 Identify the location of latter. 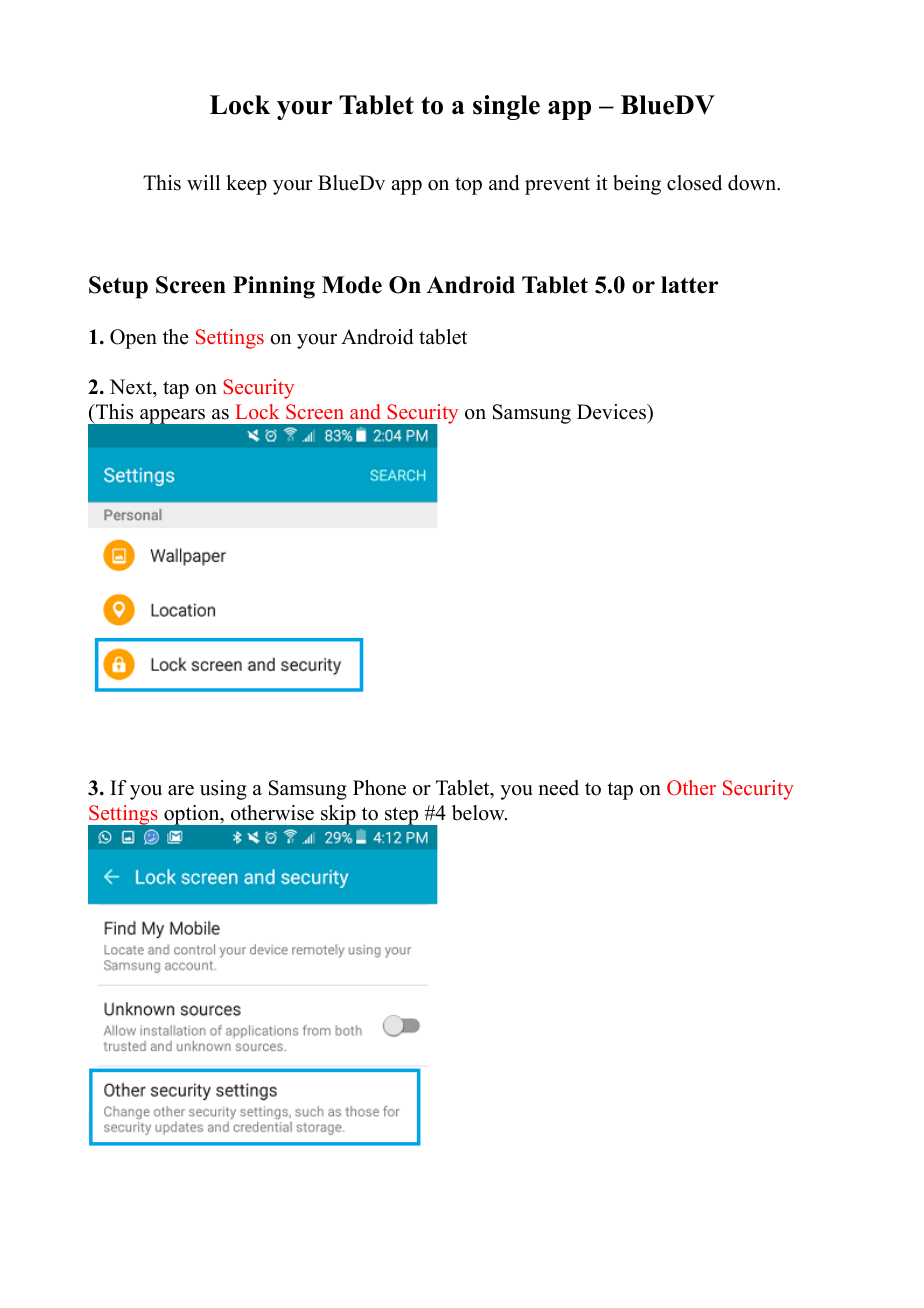
(689, 285).
